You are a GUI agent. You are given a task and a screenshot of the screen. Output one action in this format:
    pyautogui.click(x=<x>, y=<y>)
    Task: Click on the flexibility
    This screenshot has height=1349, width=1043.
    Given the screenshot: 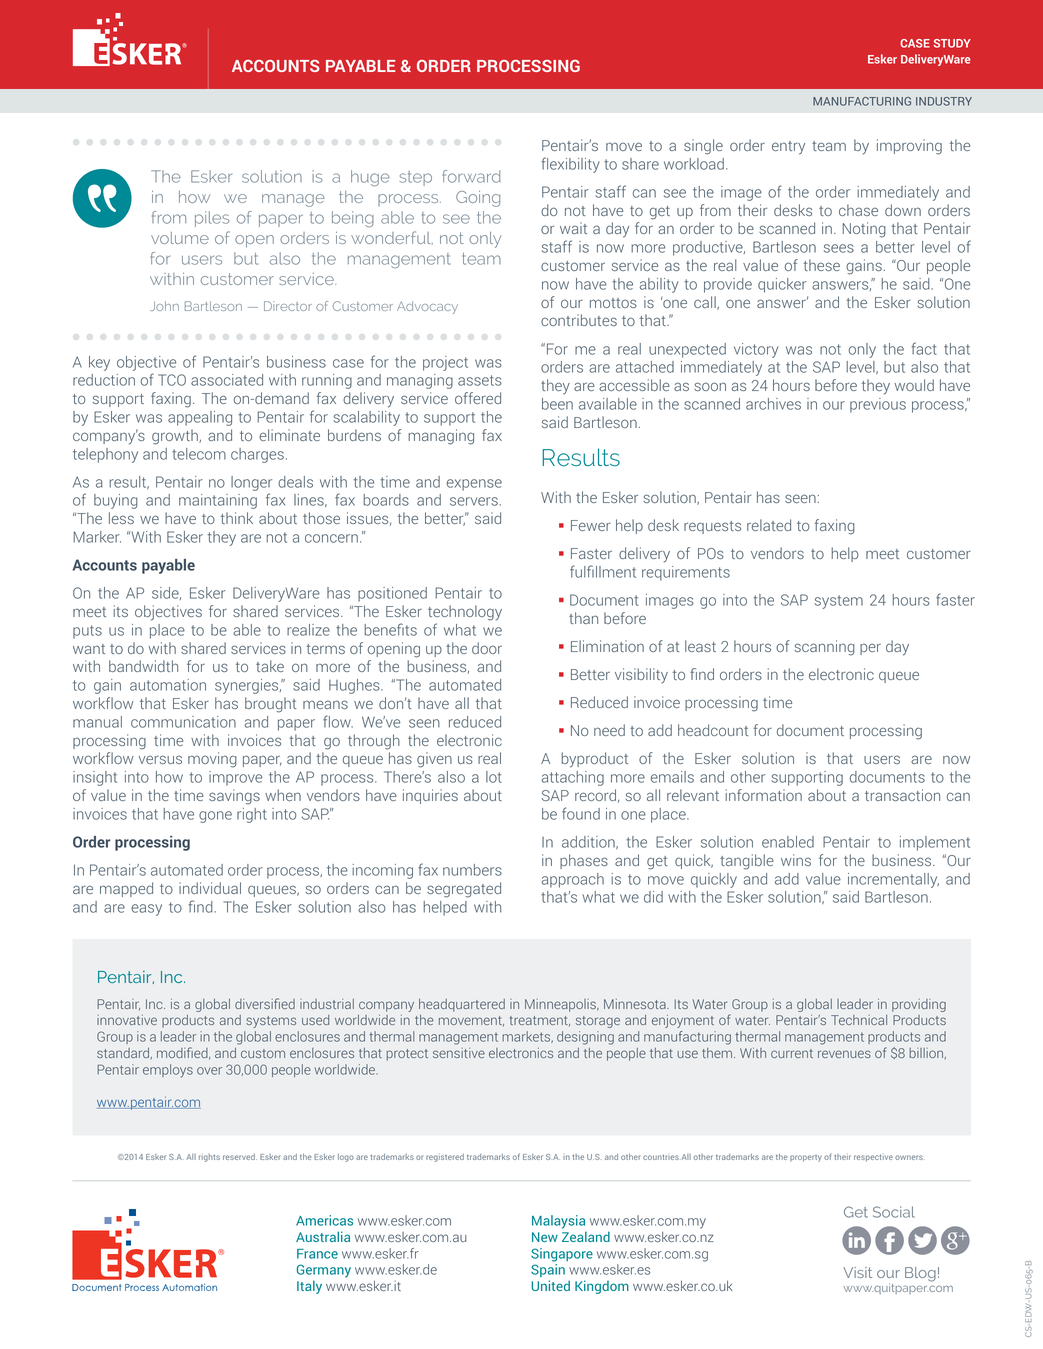 What is the action you would take?
    pyautogui.click(x=570, y=165)
